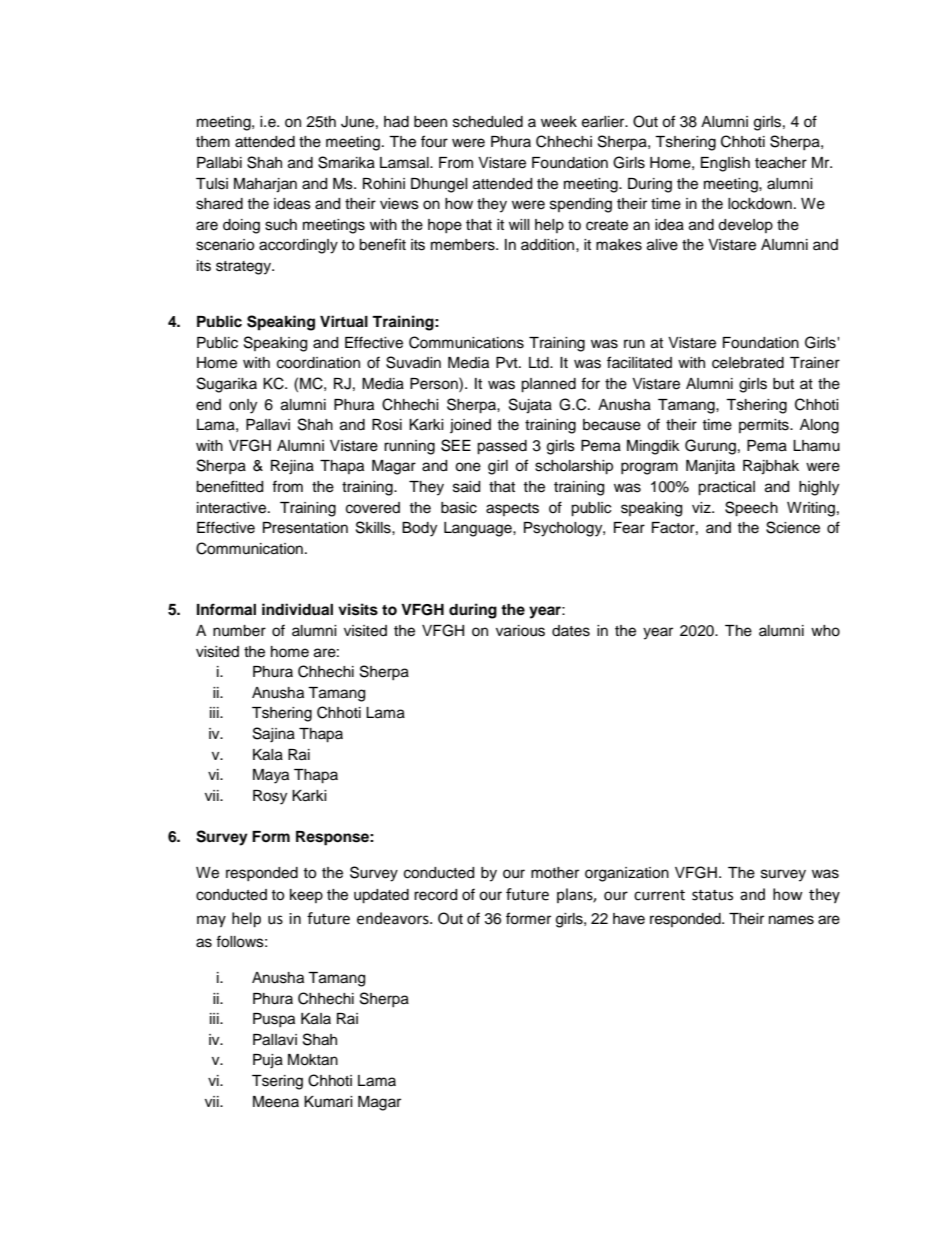 The width and height of the screenshot is (952, 1233). I want to click on Kumari, so click(328, 1101).
